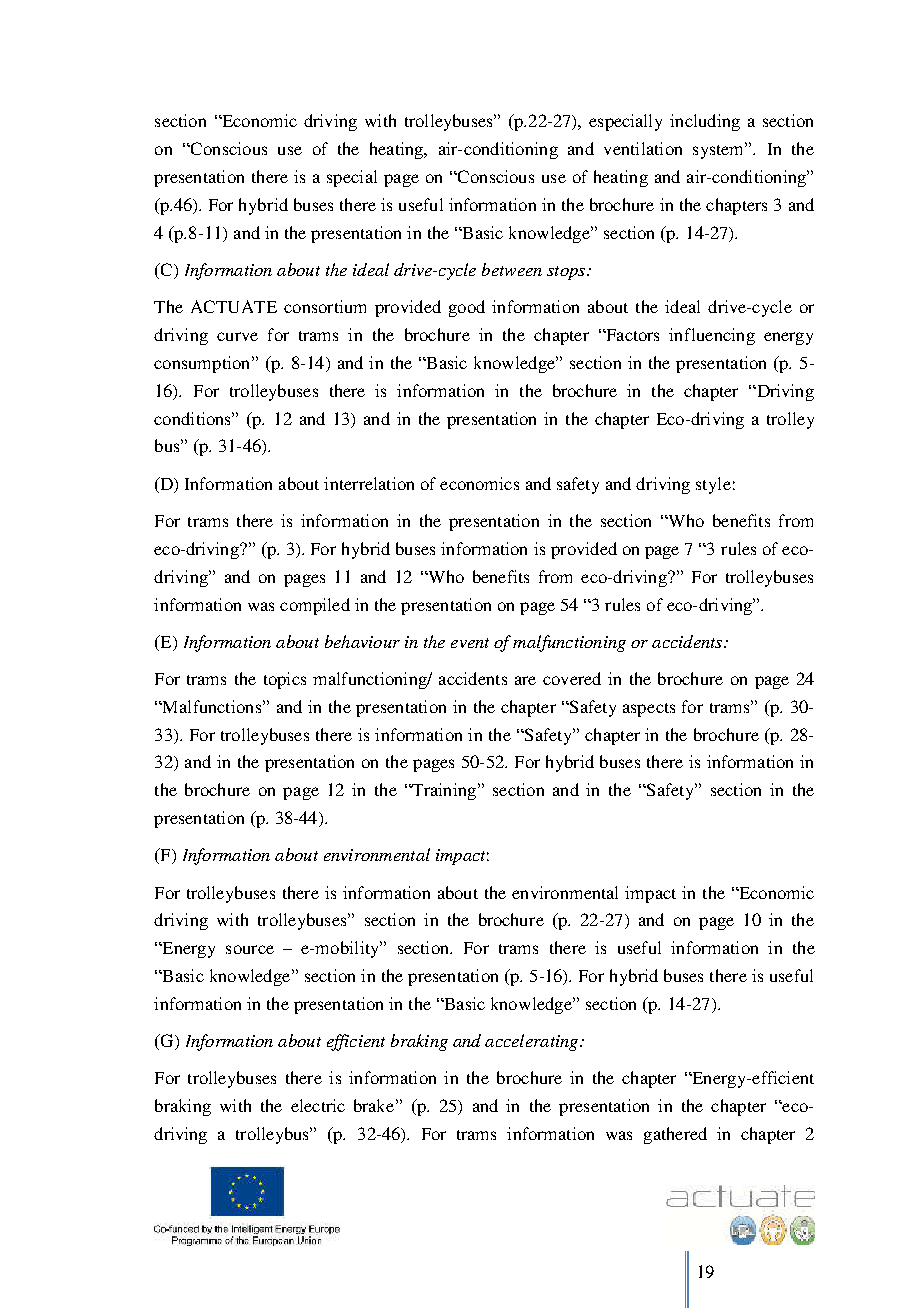 The image size is (924, 1308). I want to click on electric, so click(318, 1105).
